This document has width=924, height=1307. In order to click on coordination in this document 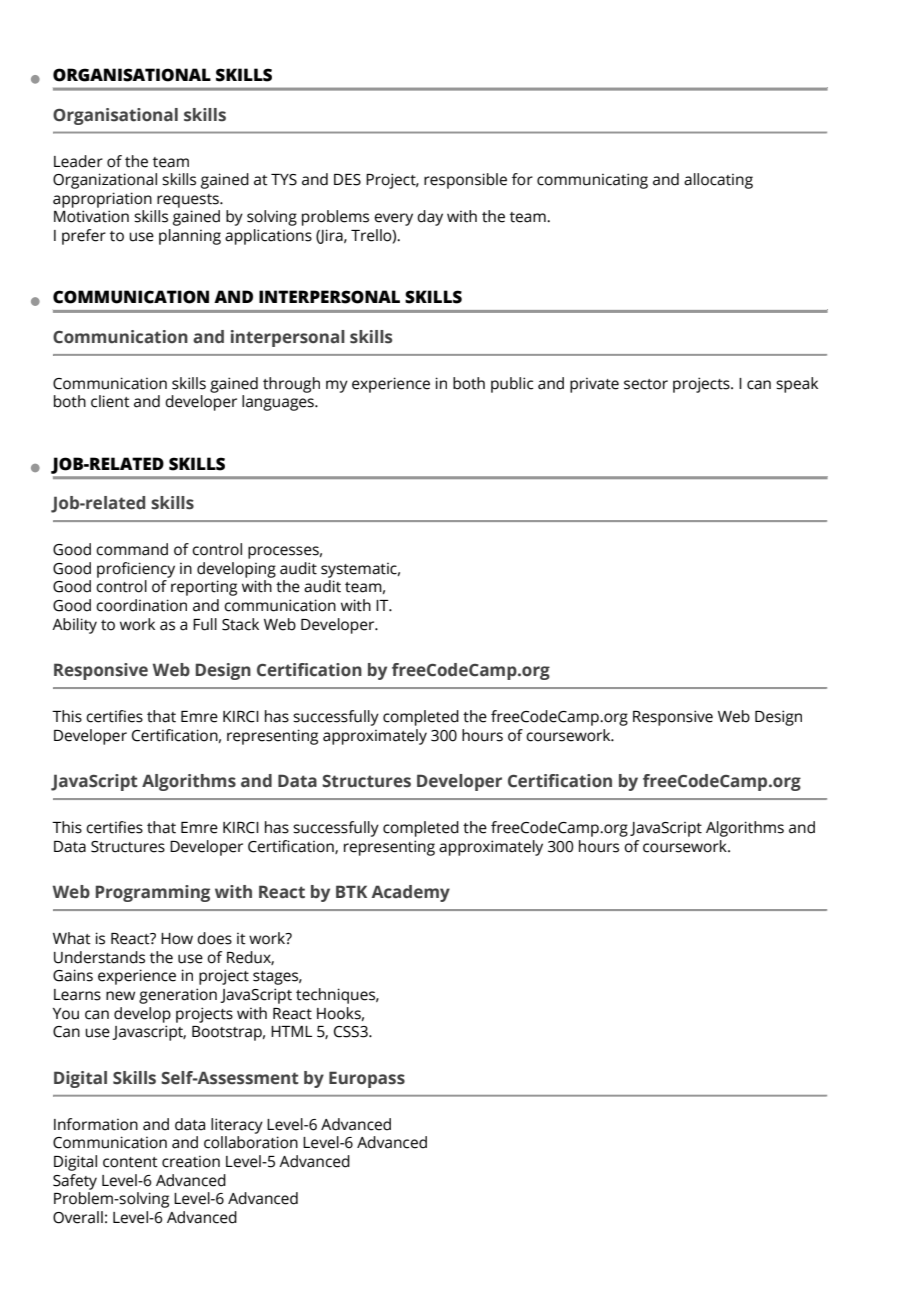, I will do `click(141, 605)`.
